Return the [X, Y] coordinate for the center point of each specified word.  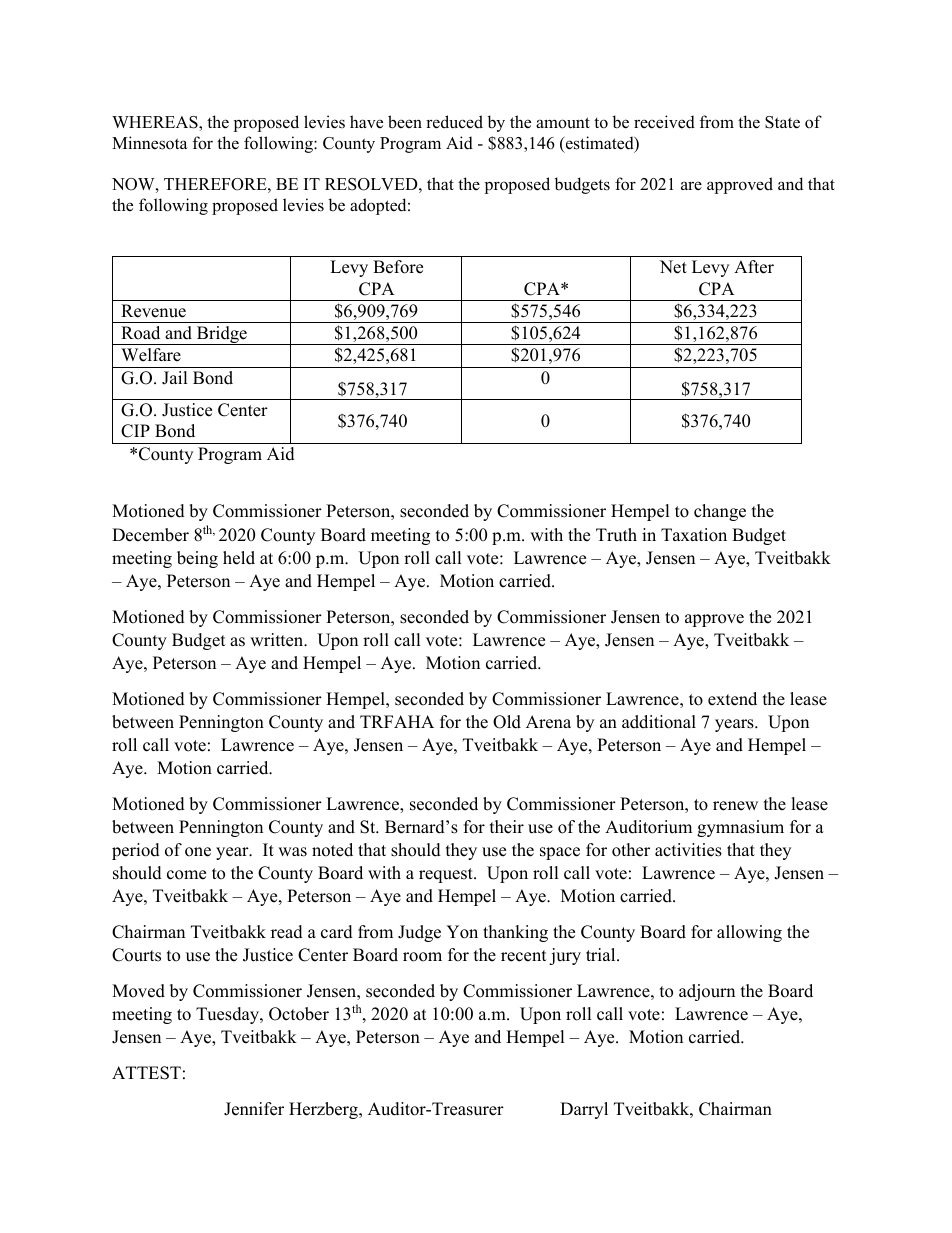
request [447, 875]
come [186, 875]
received [664, 122]
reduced [454, 122]
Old [507, 722]
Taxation [694, 535]
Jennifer [254, 1109]
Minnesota [149, 143]
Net [673, 267]
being [197, 559]
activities [688, 850]
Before [398, 267]
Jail [175, 378]
